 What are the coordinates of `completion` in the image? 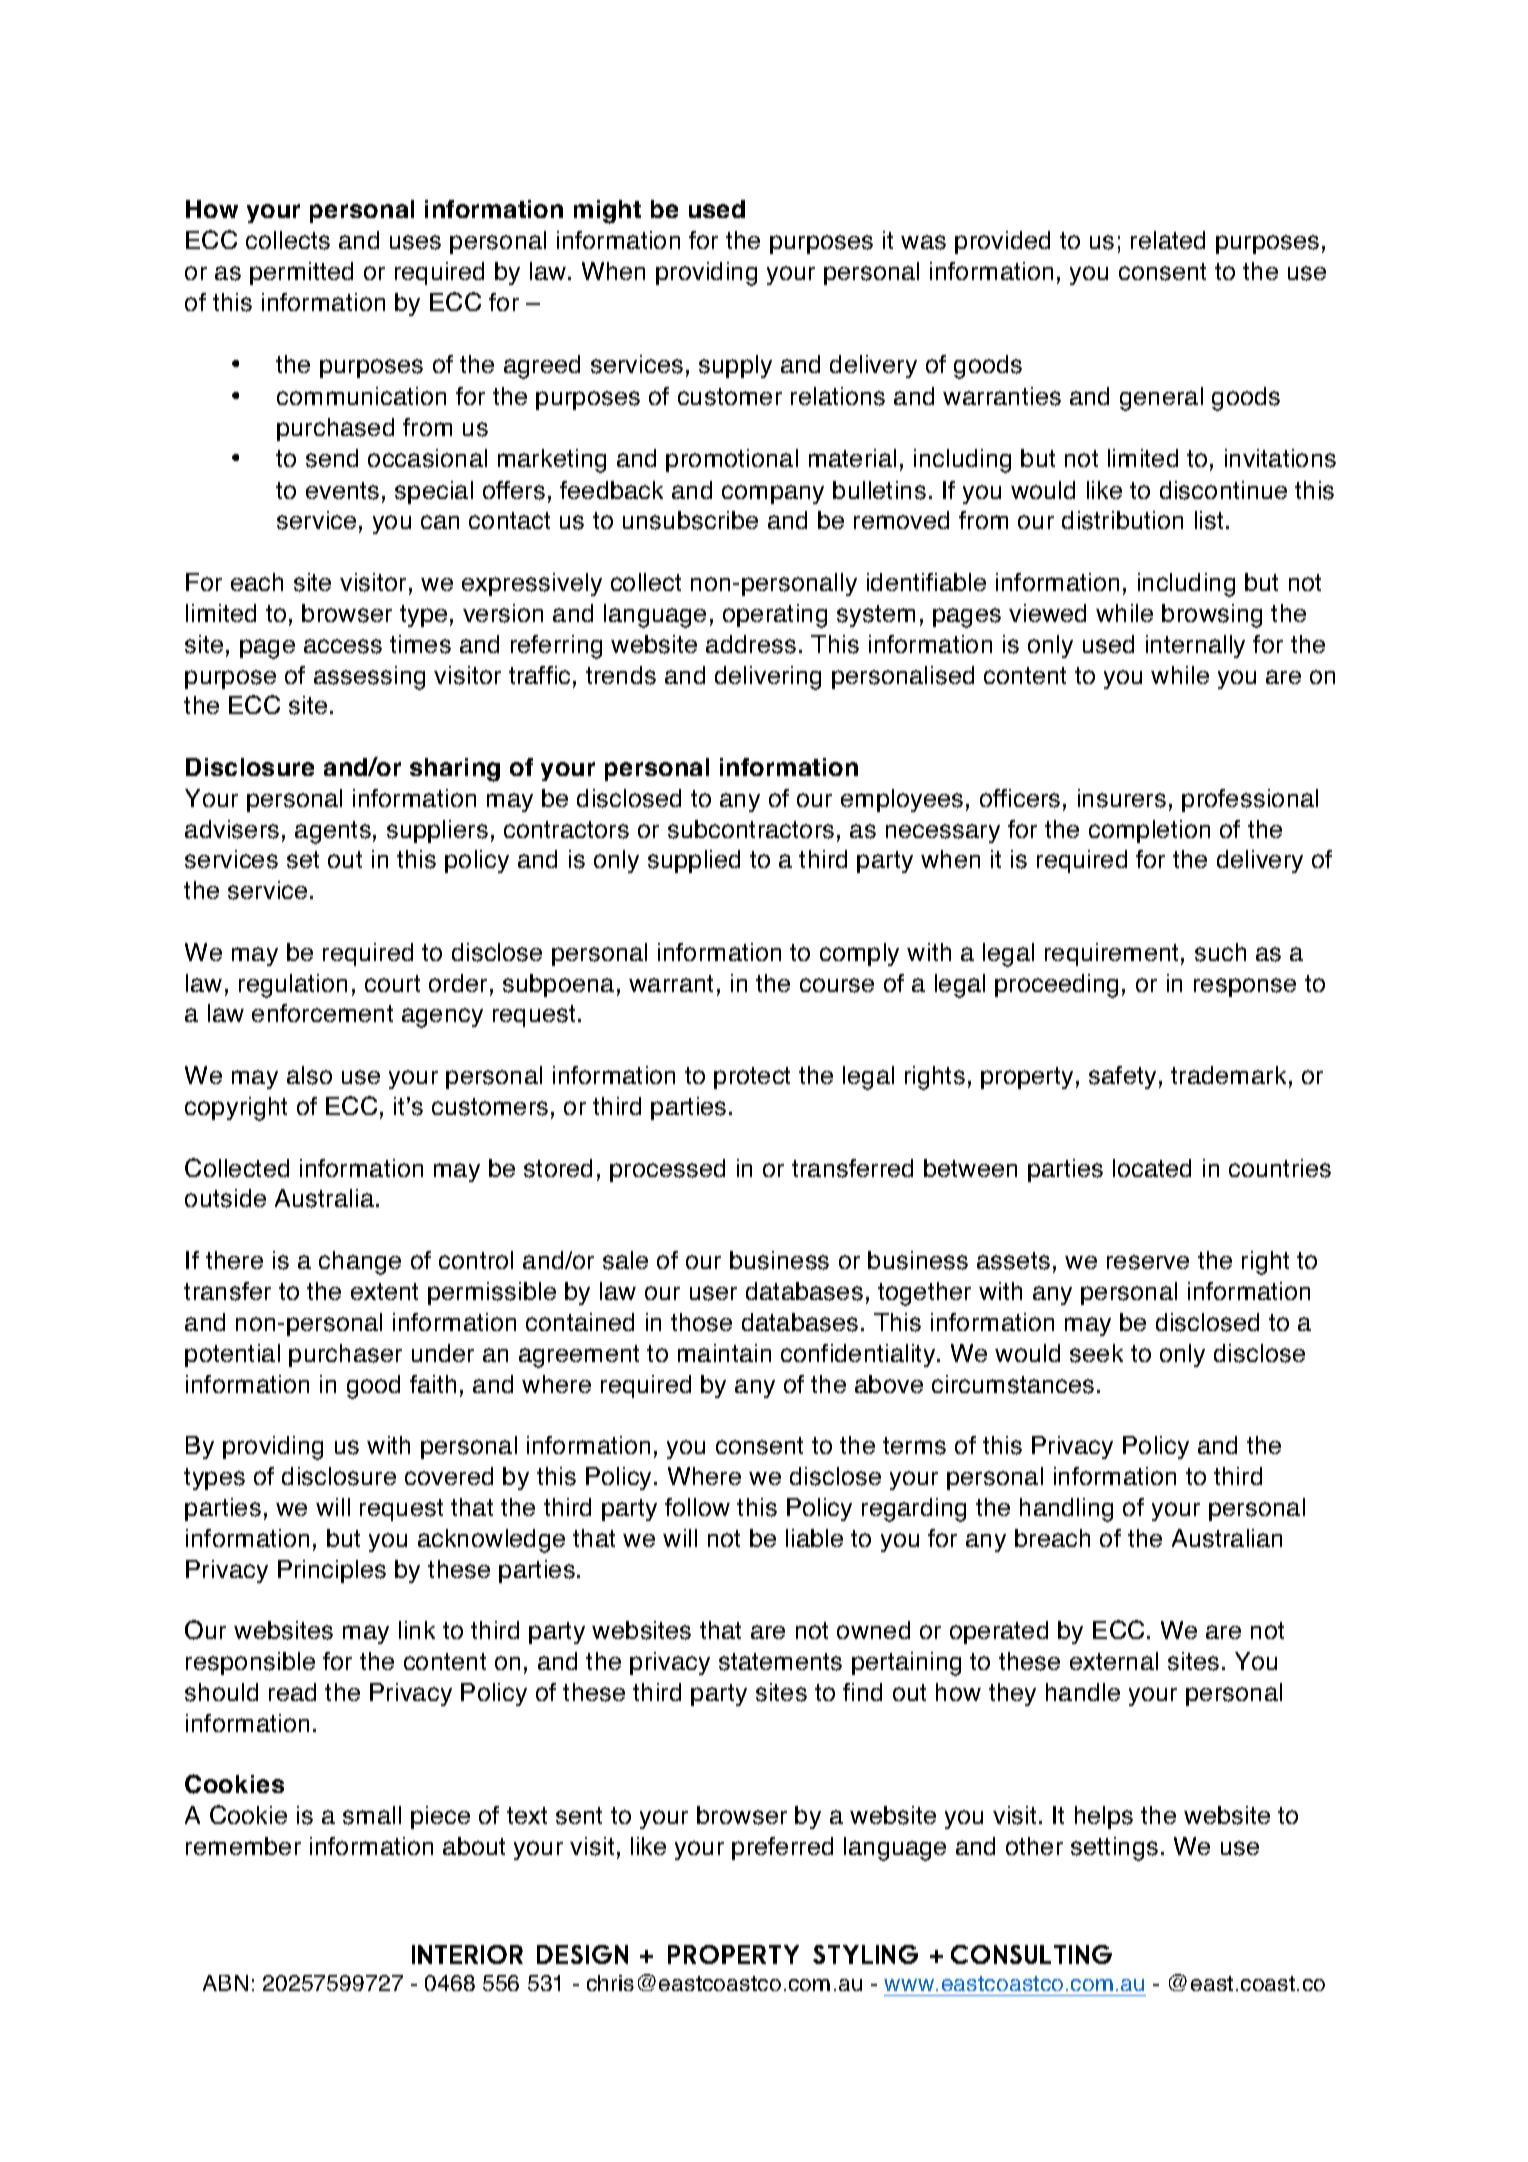 It's located at (1149, 831).
